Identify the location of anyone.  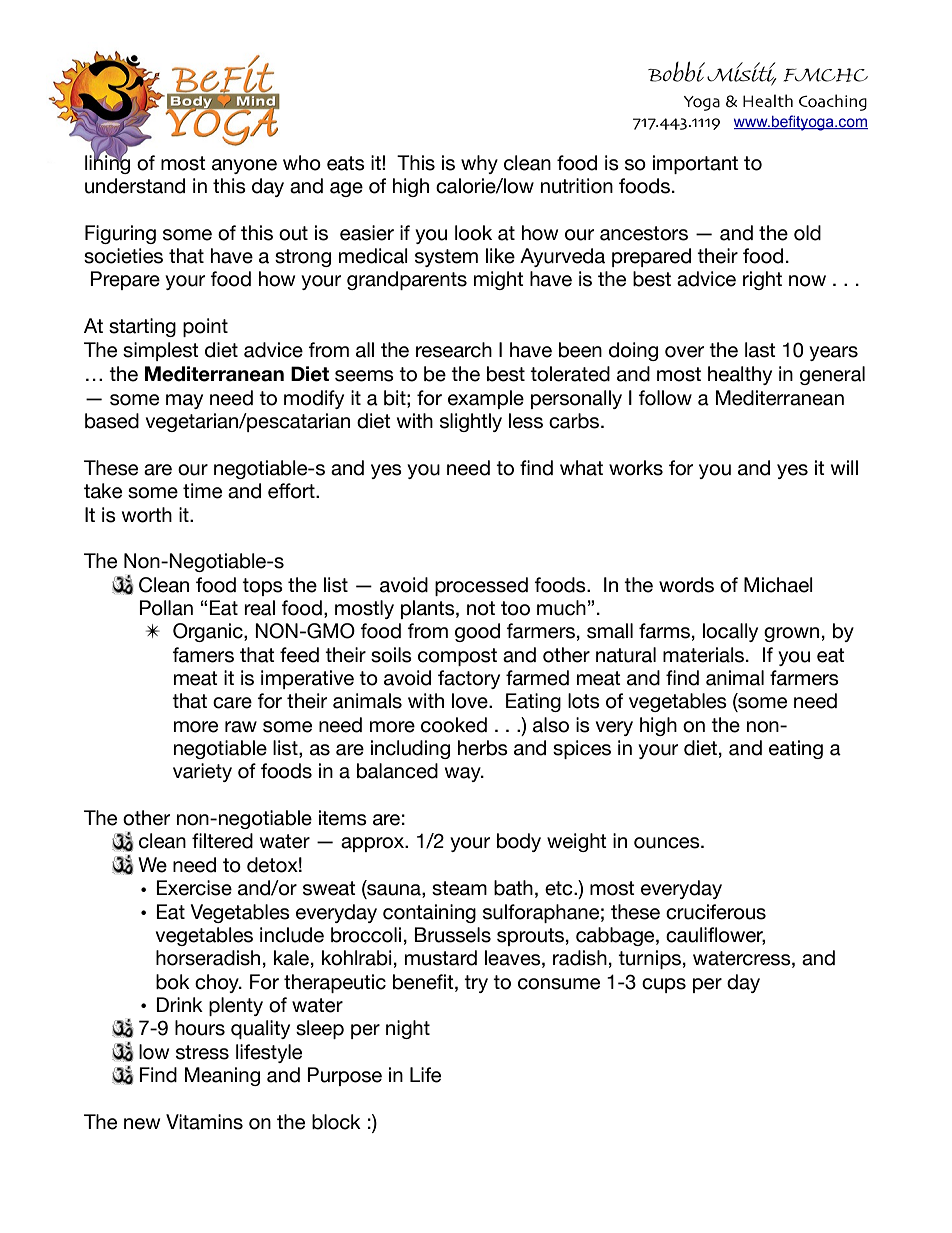
(244, 166).
